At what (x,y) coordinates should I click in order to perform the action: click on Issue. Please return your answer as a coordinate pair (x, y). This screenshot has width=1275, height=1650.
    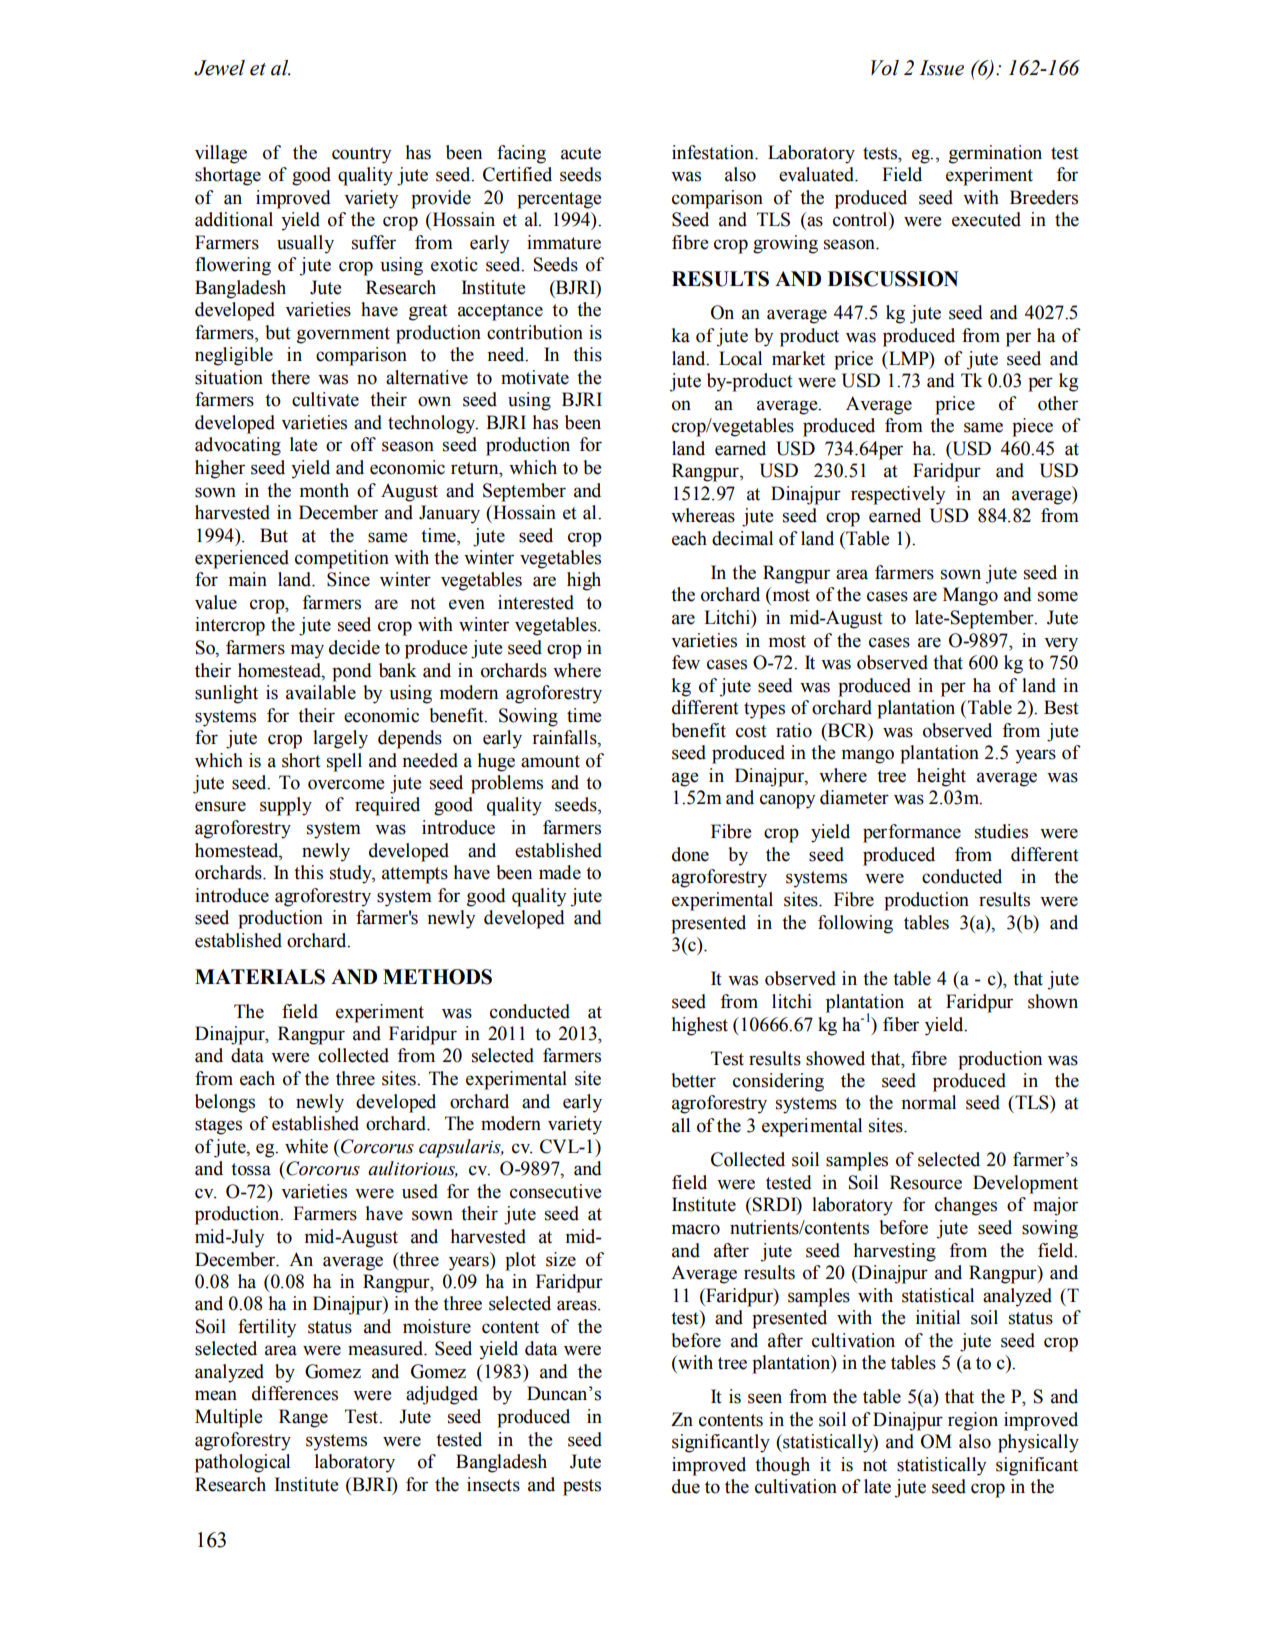
    Looking at the image, I should click on (941, 68).
